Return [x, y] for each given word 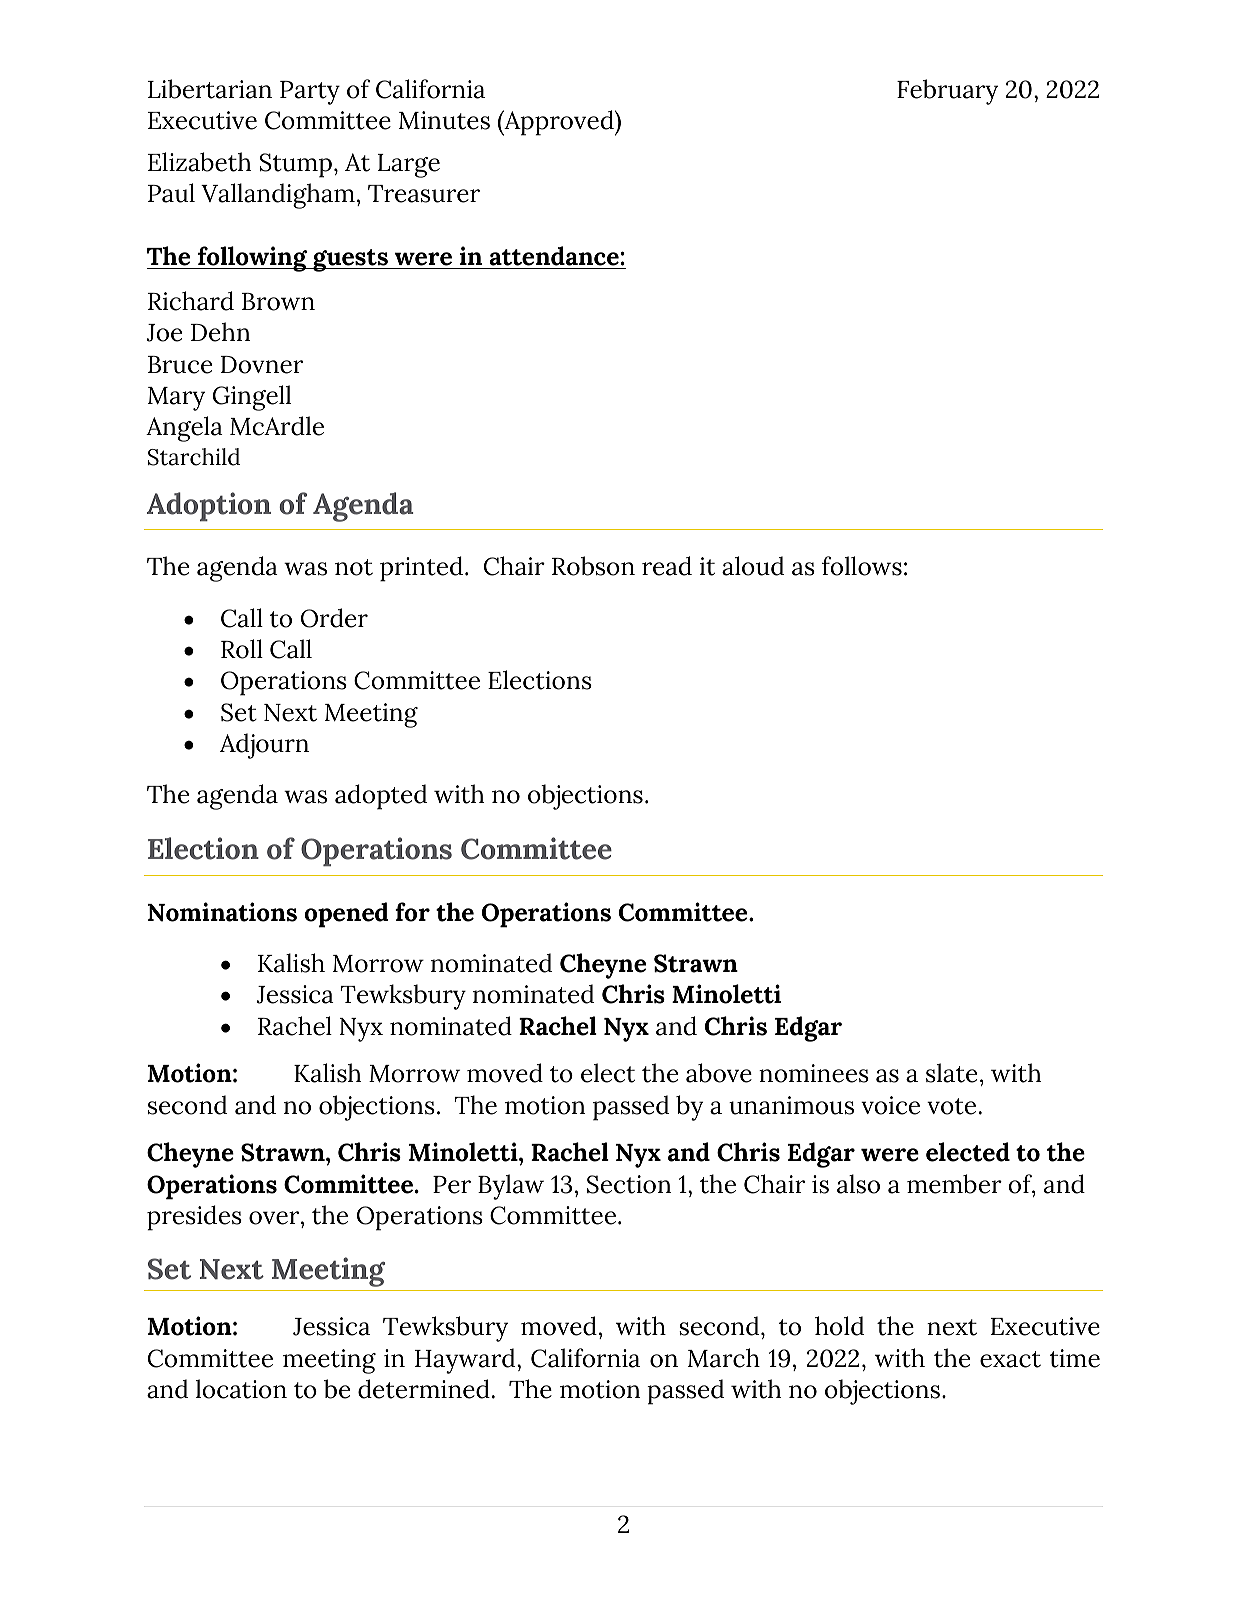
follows [862, 566]
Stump [296, 165]
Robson [593, 566]
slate [951, 1073]
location [241, 1389]
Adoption [209, 506]
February [947, 92]
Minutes [444, 120]
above [719, 1073]
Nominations [222, 912]
